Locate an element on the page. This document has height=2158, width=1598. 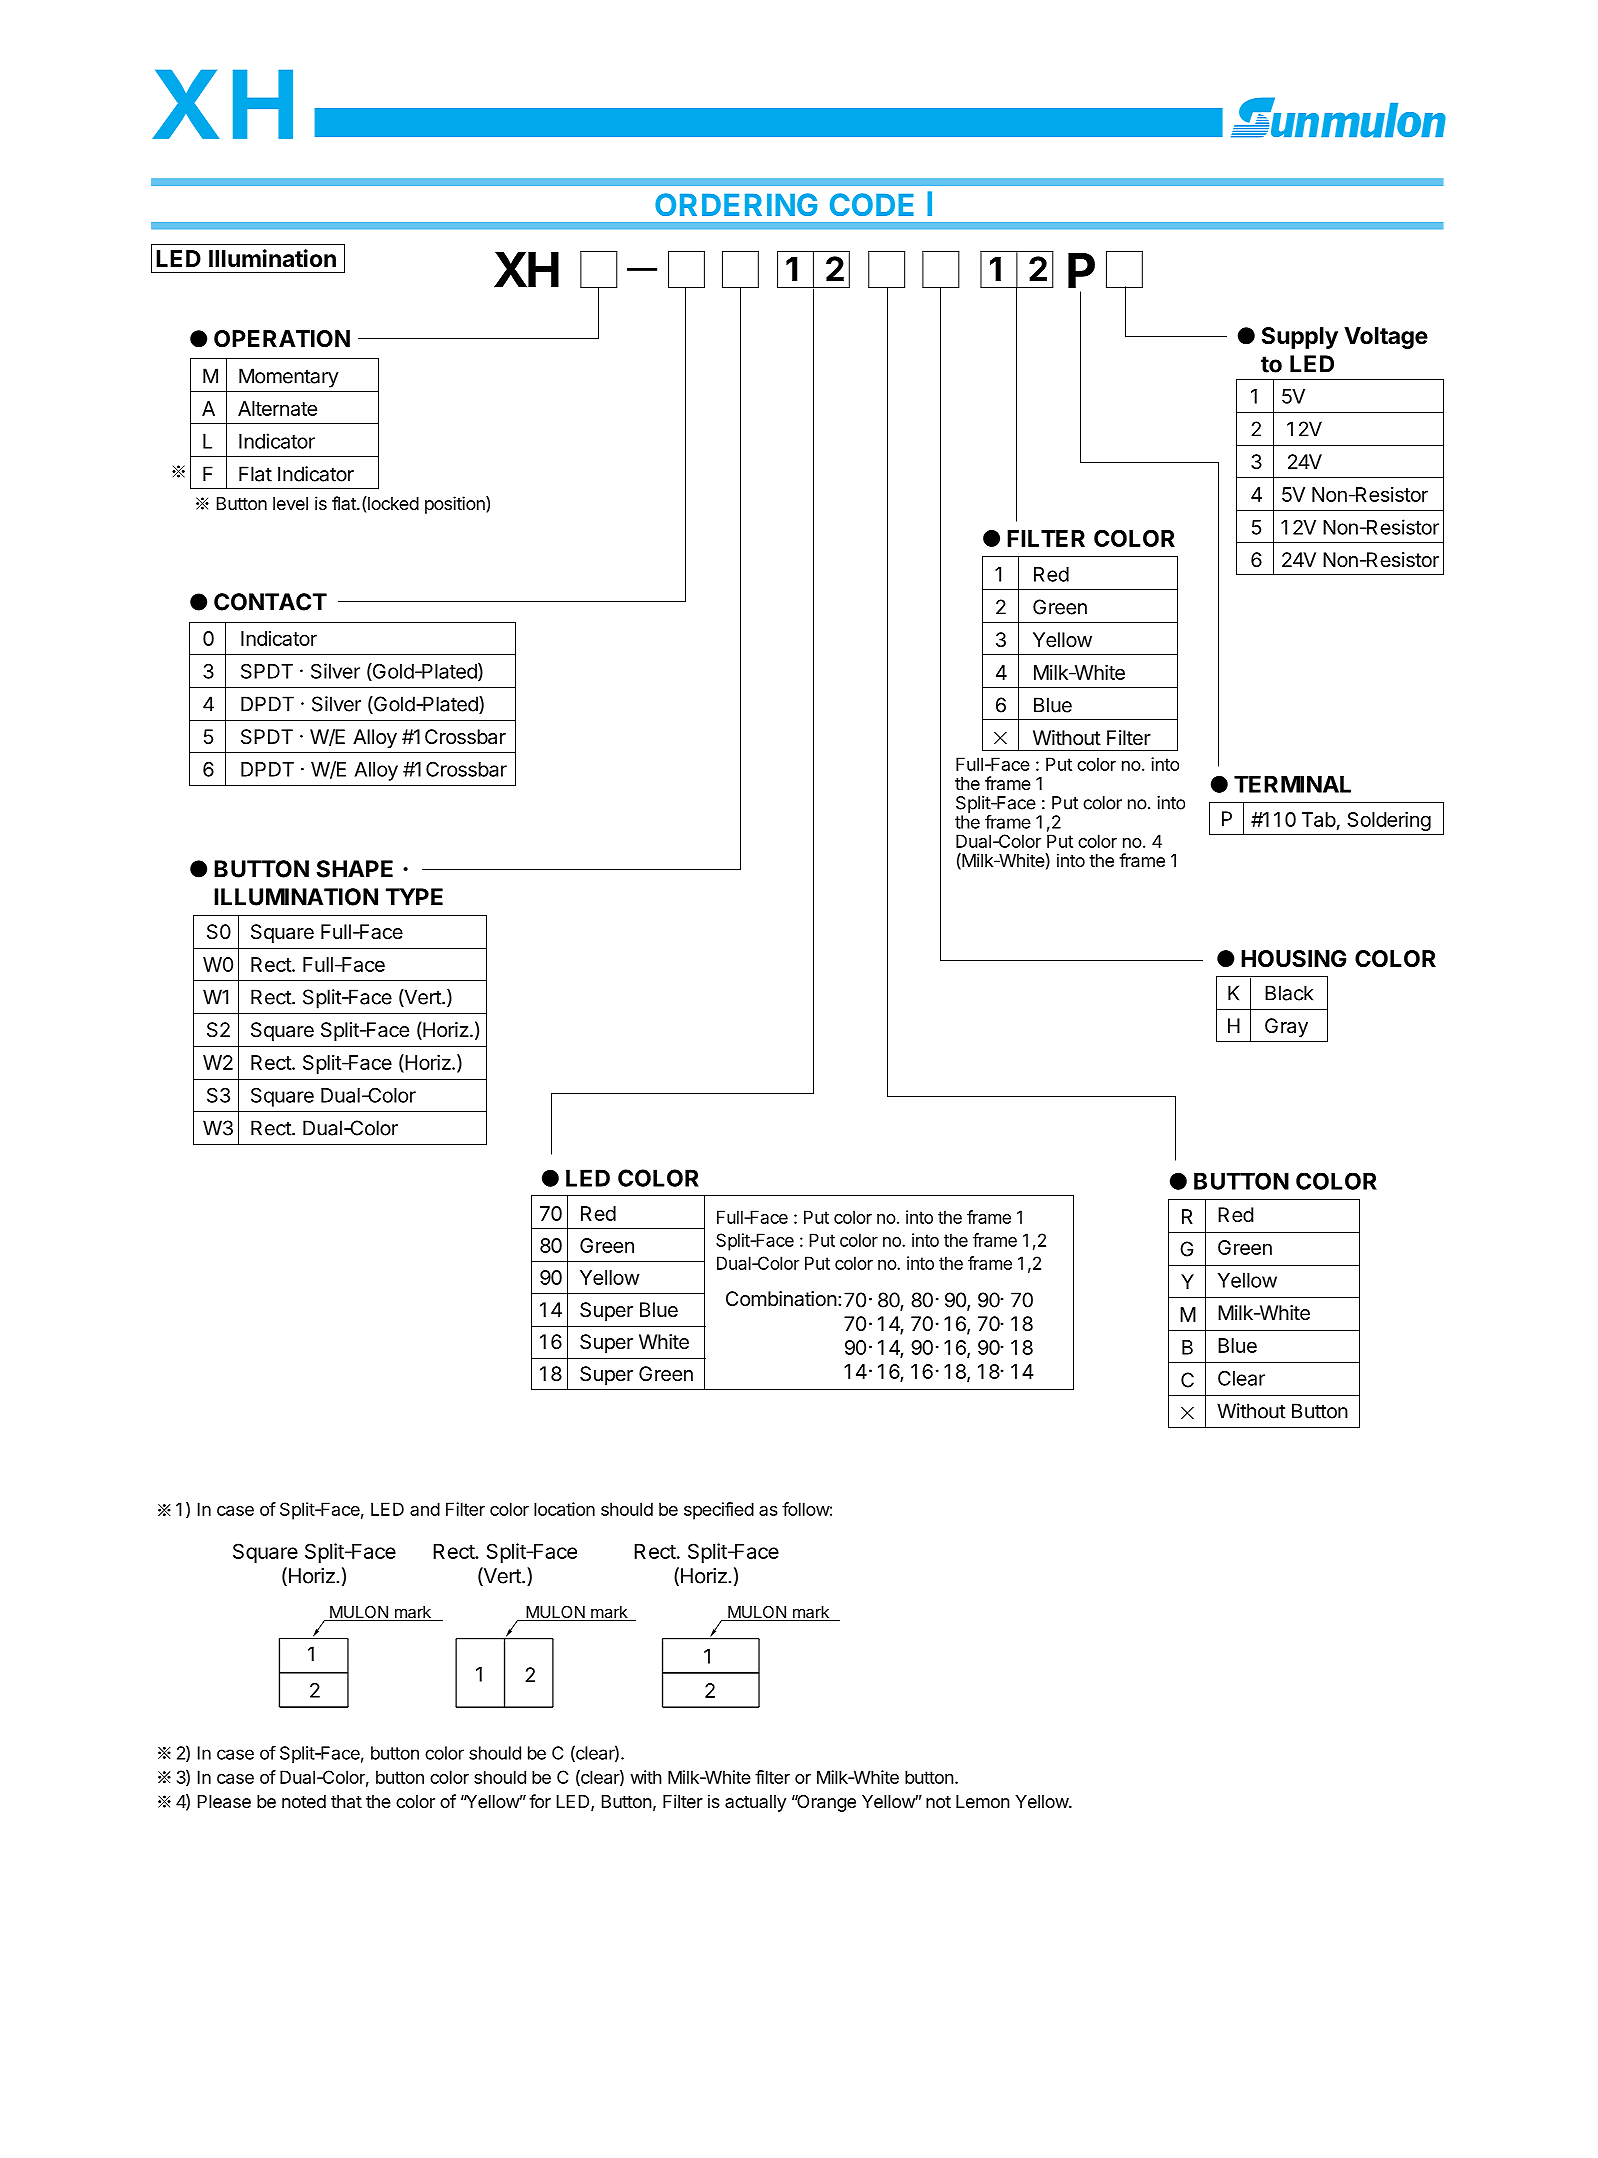
CODE is located at coordinates (872, 204).
